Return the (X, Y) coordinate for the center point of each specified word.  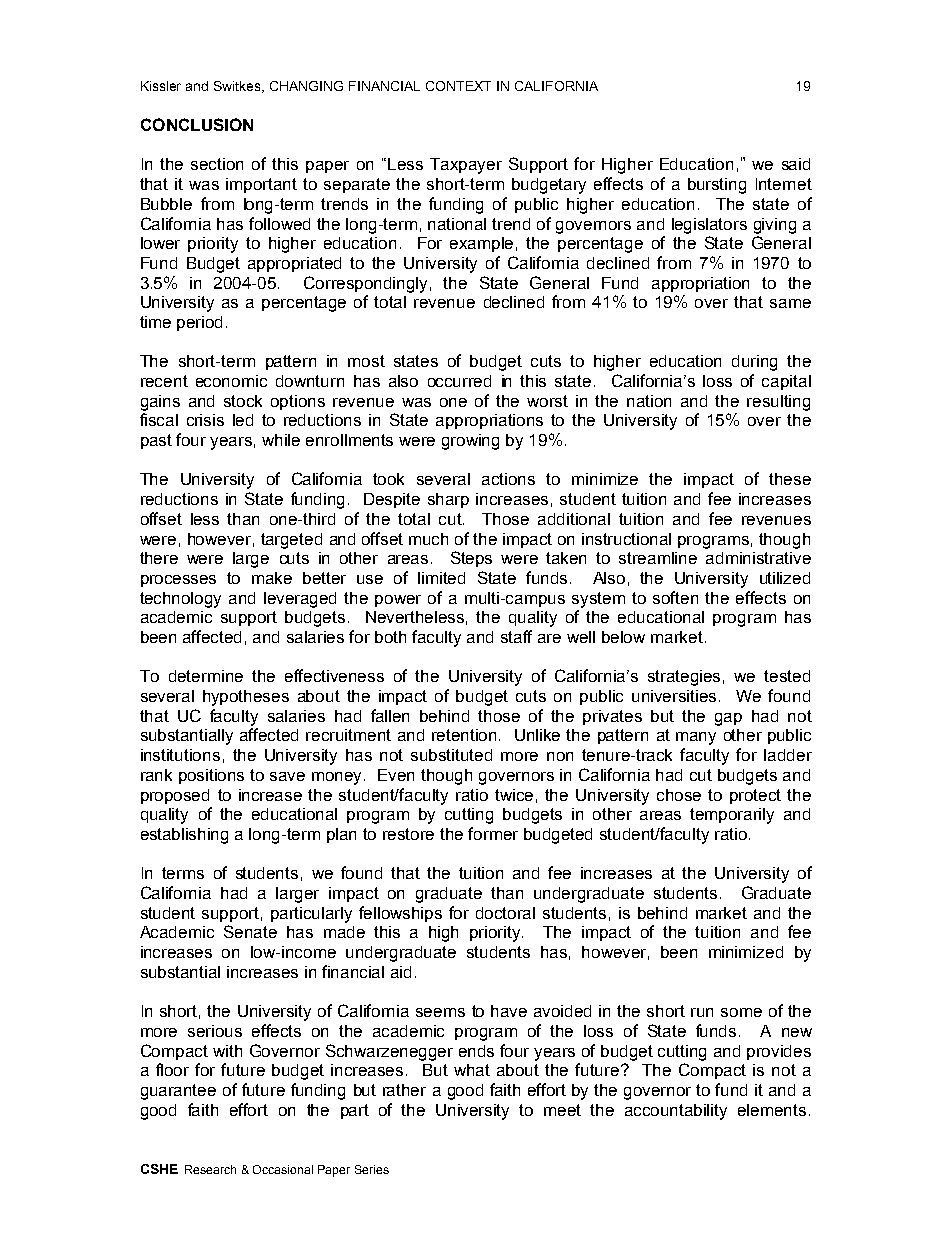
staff (516, 636)
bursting (717, 186)
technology (180, 600)
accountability (676, 1112)
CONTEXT (458, 86)
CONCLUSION (197, 124)
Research (210, 1169)
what (472, 1070)
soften (675, 597)
